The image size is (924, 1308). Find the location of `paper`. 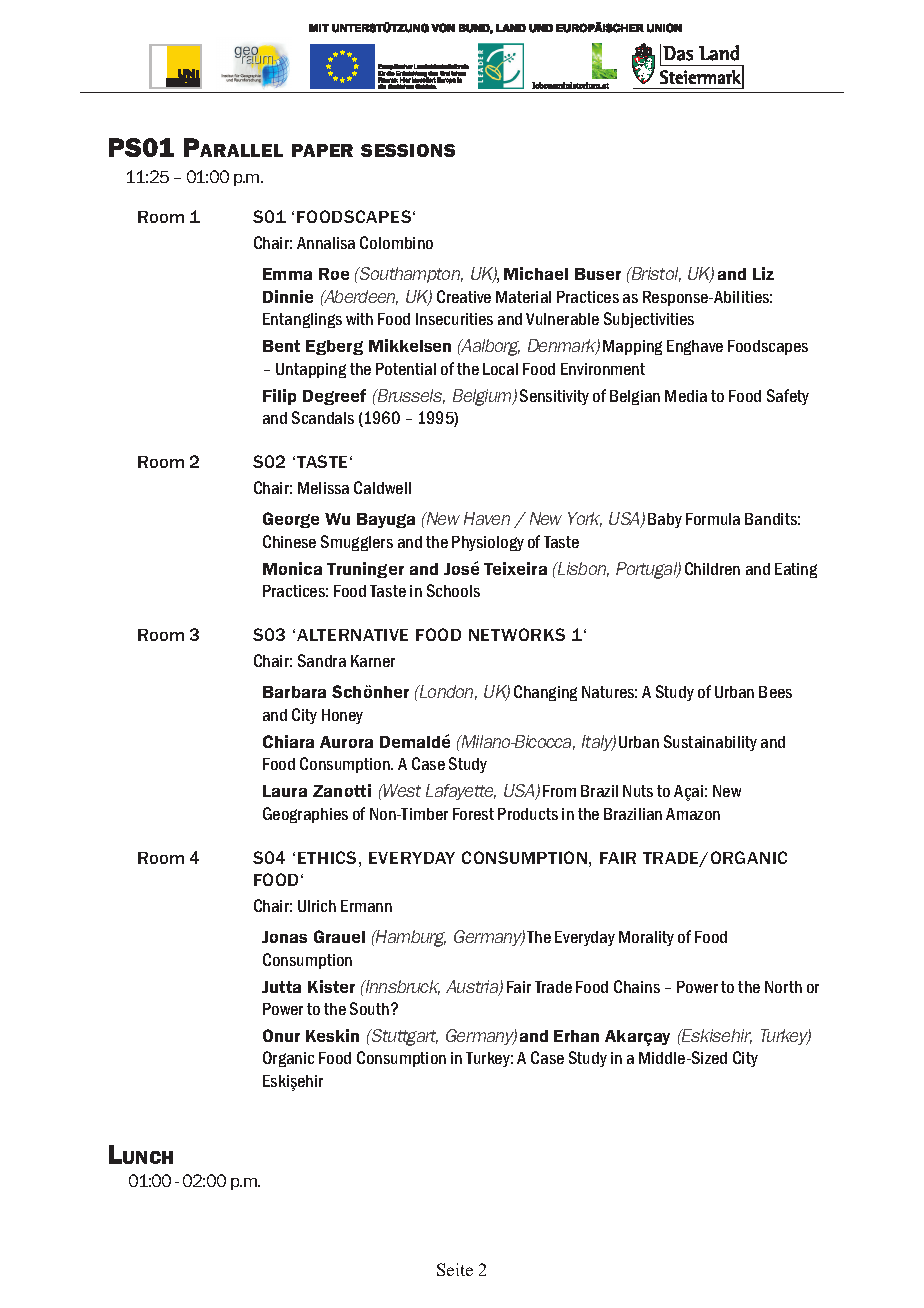

paper is located at coordinates (322, 150).
